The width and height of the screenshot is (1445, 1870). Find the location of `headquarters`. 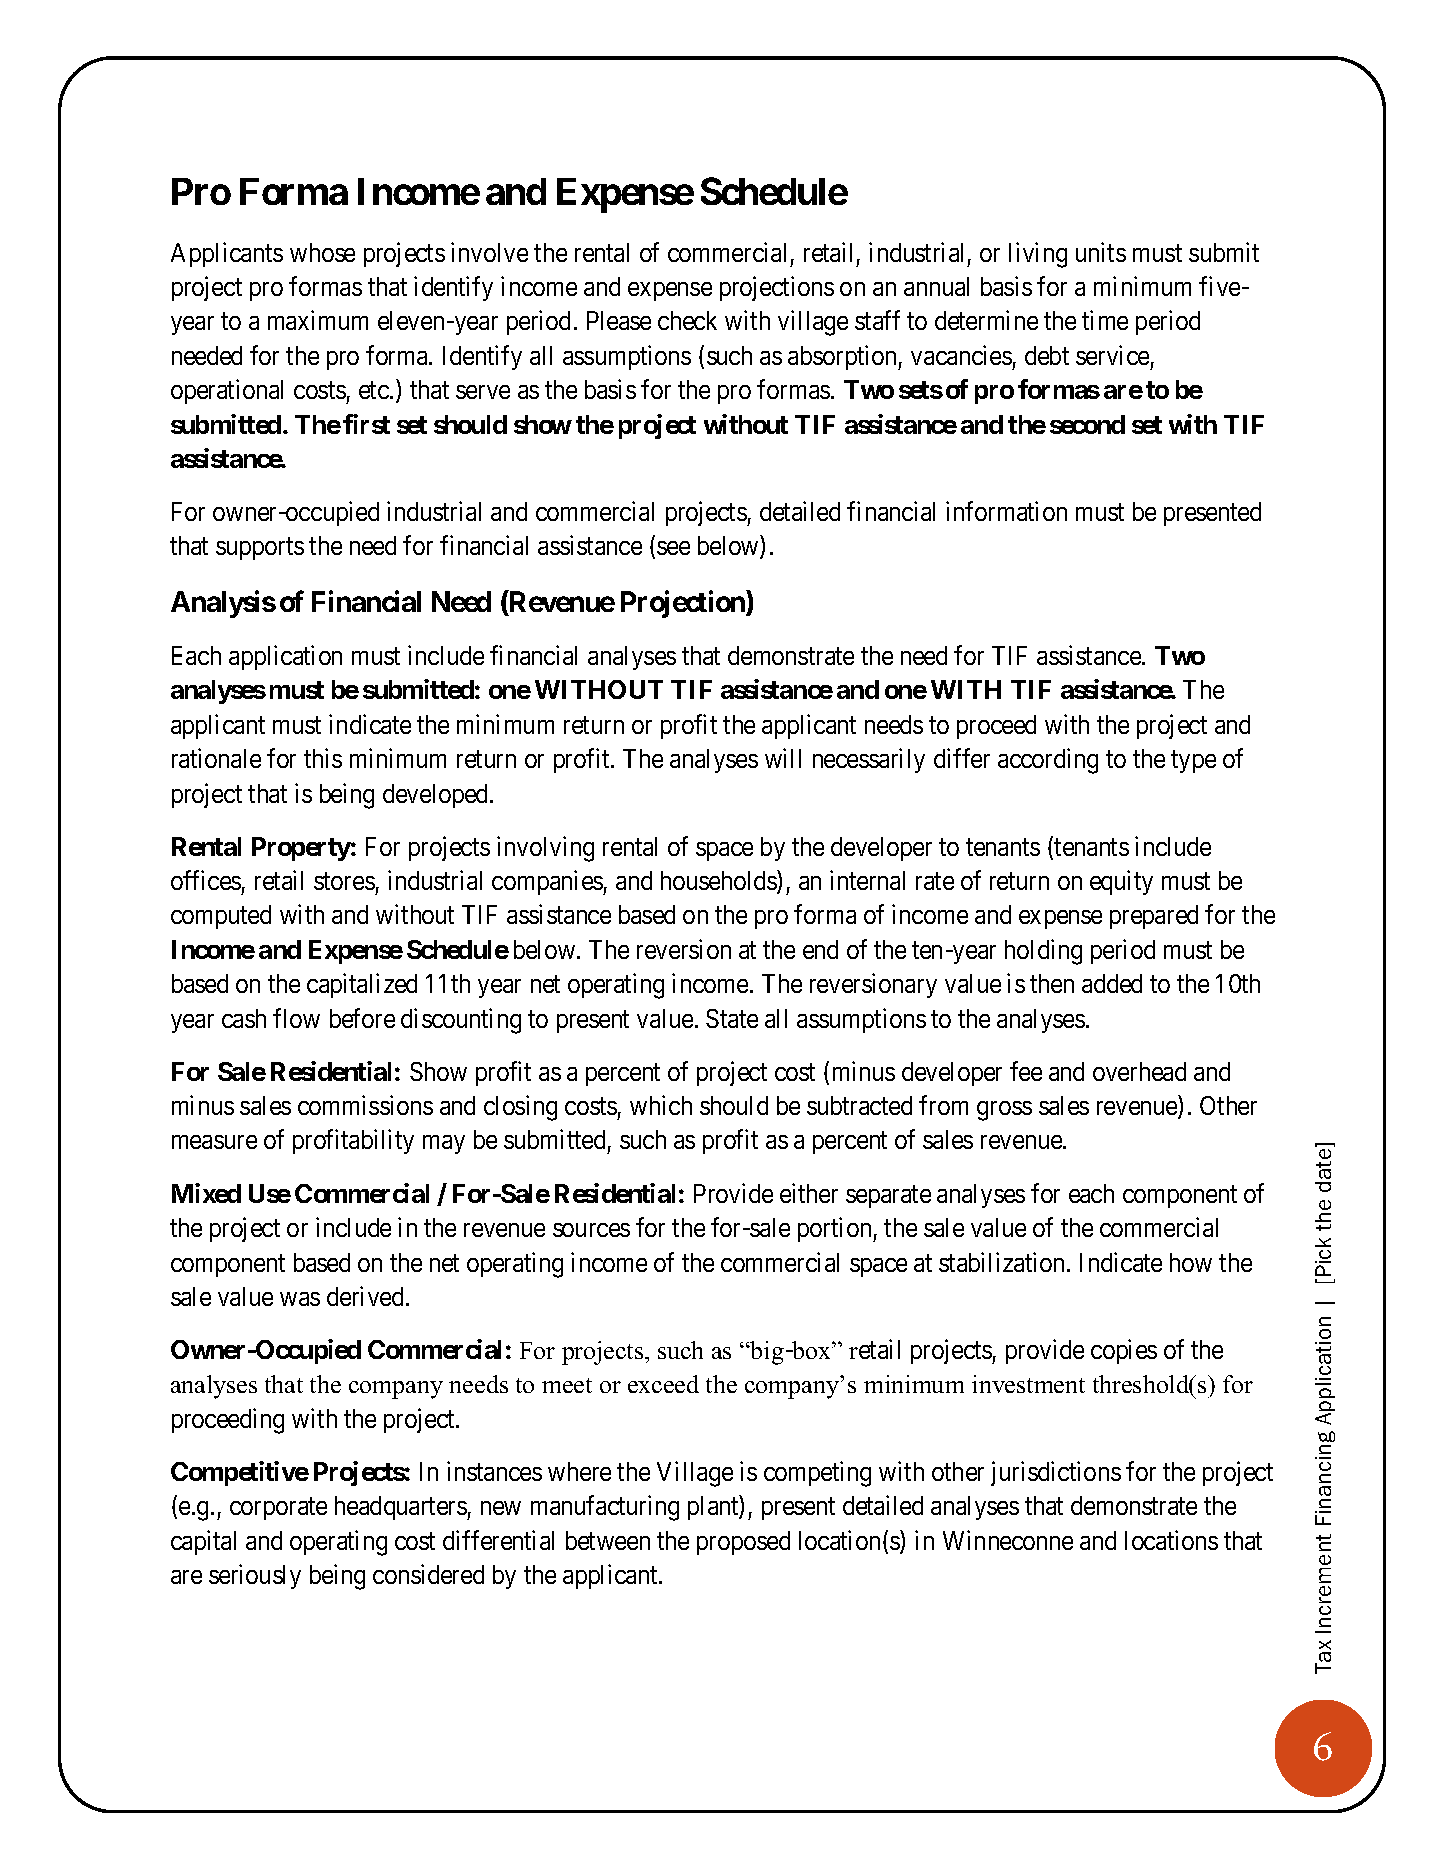

headquarters is located at coordinates (401, 1508).
